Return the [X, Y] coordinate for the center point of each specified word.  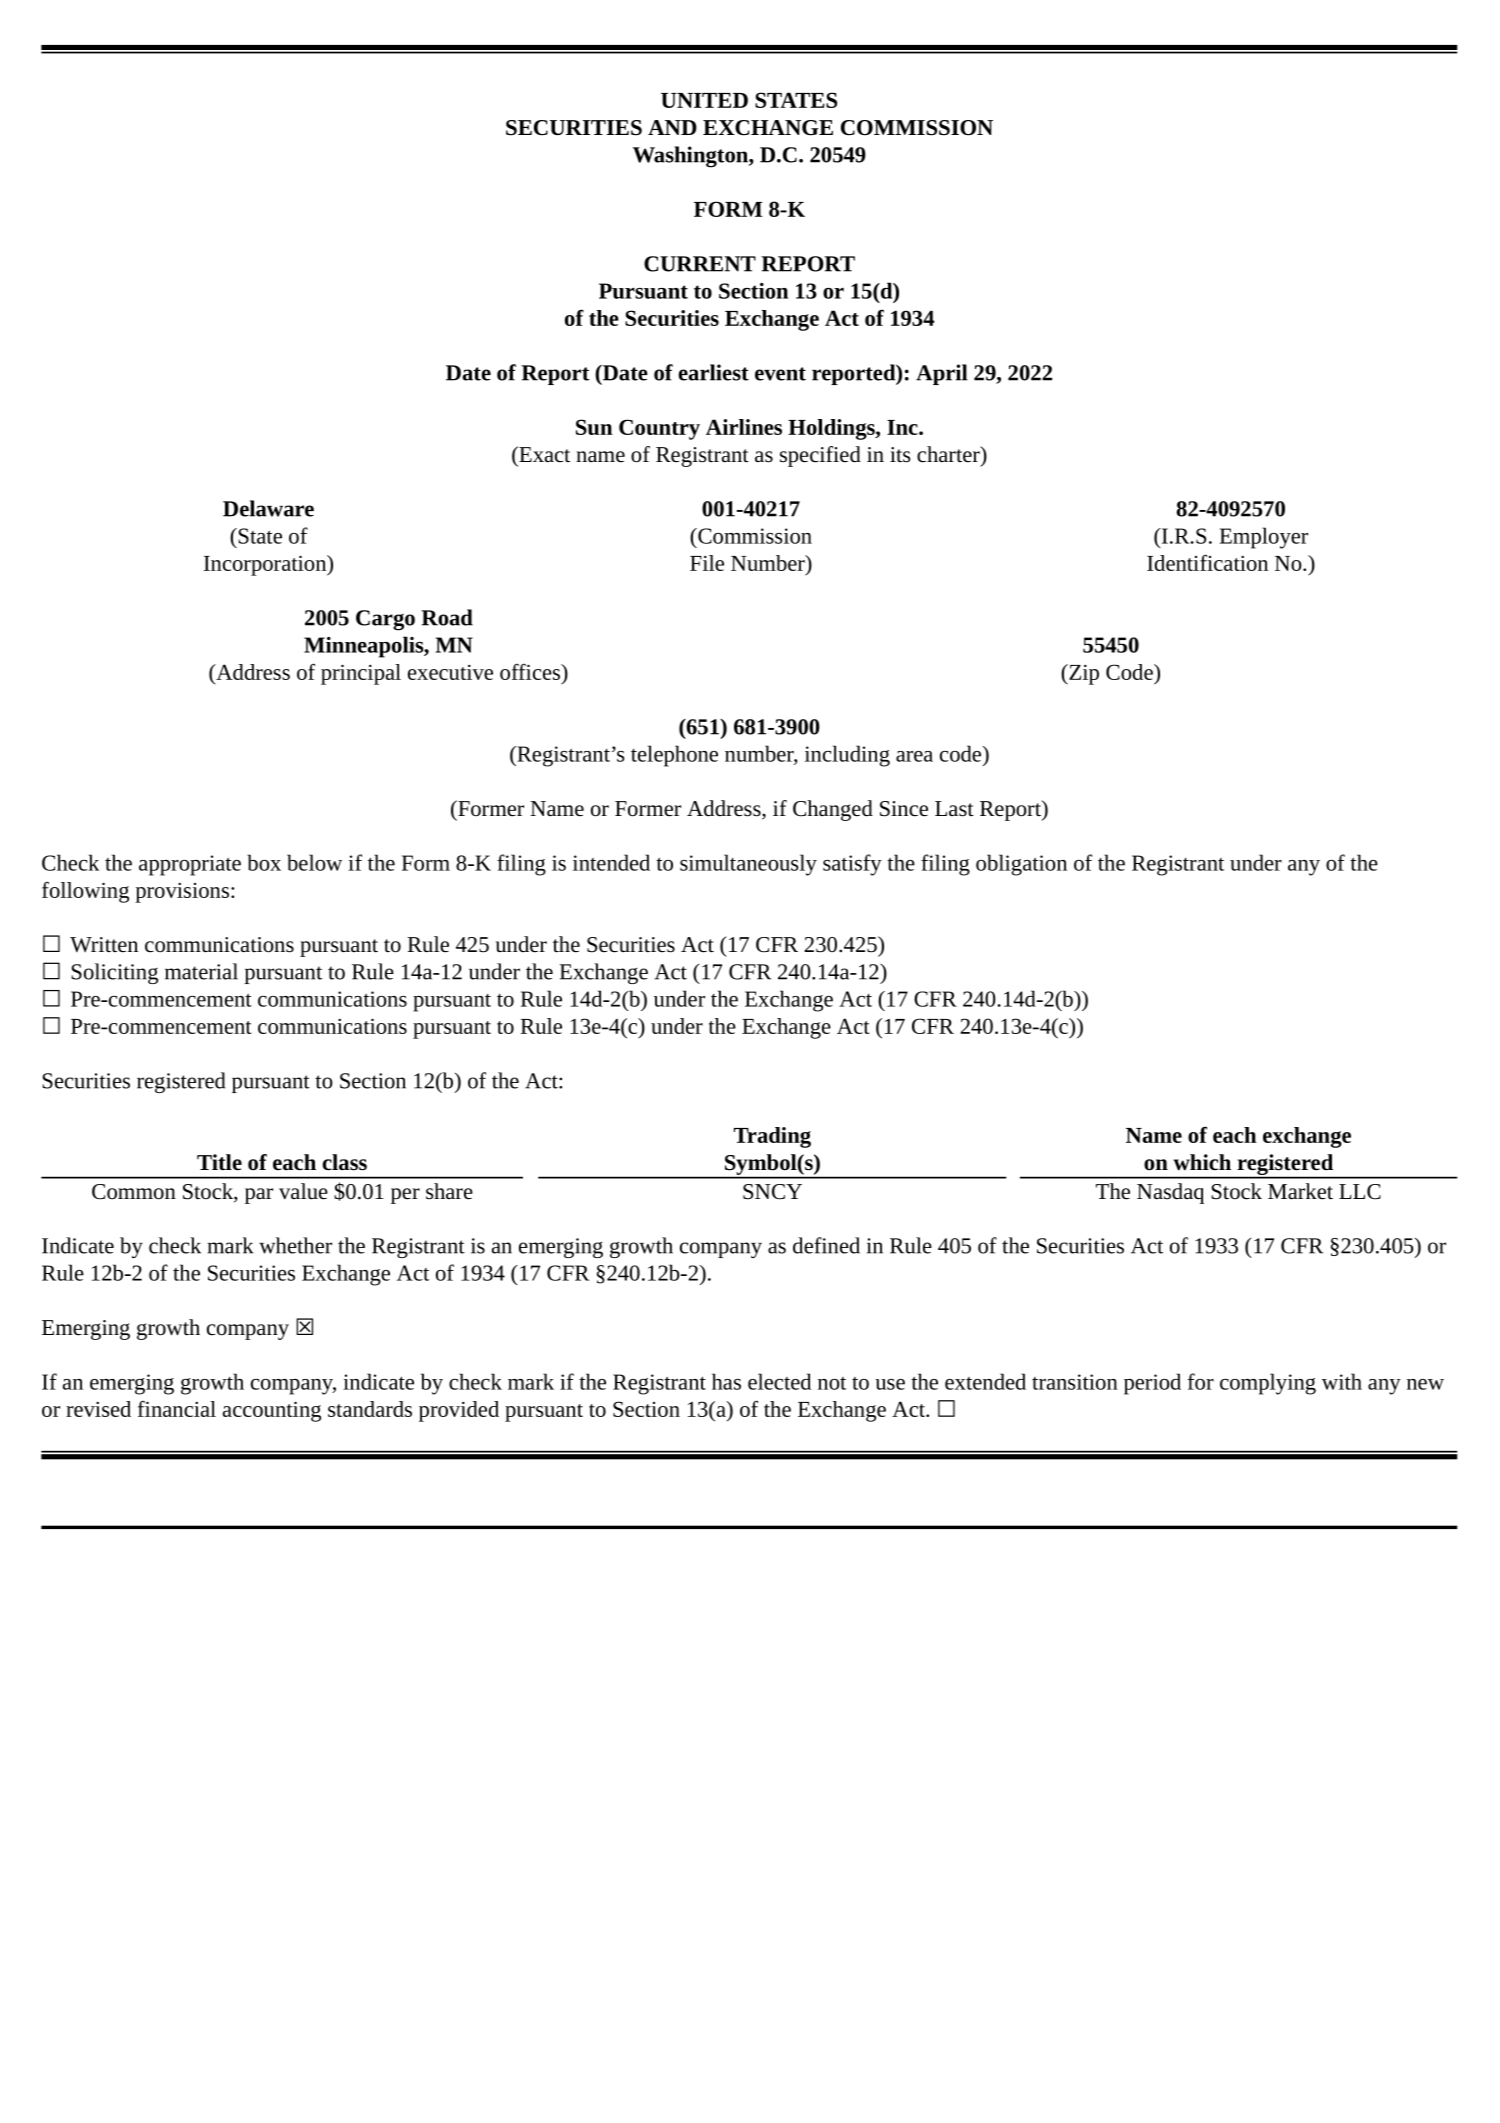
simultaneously [748, 865]
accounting [272, 1411]
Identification [1207, 562]
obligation [1021, 865]
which [1202, 1162]
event [780, 374]
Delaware [268, 508]
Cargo [385, 620]
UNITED [704, 100]
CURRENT [700, 264]
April [942, 374]
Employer [1264, 538]
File [707, 563]
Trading [772, 1137]
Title [219, 1162]
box [264, 862]
